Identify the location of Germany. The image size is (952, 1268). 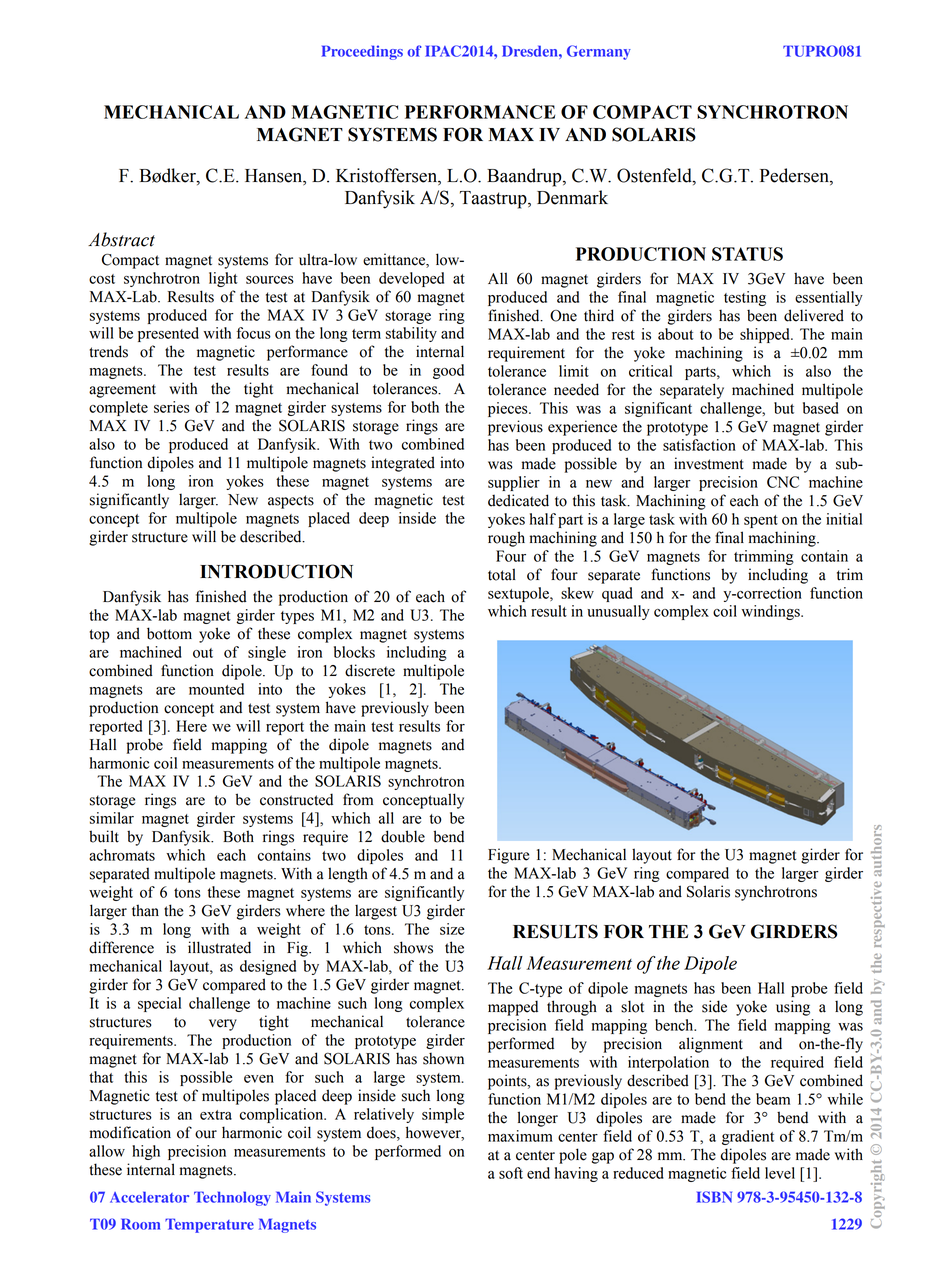
(599, 52).
